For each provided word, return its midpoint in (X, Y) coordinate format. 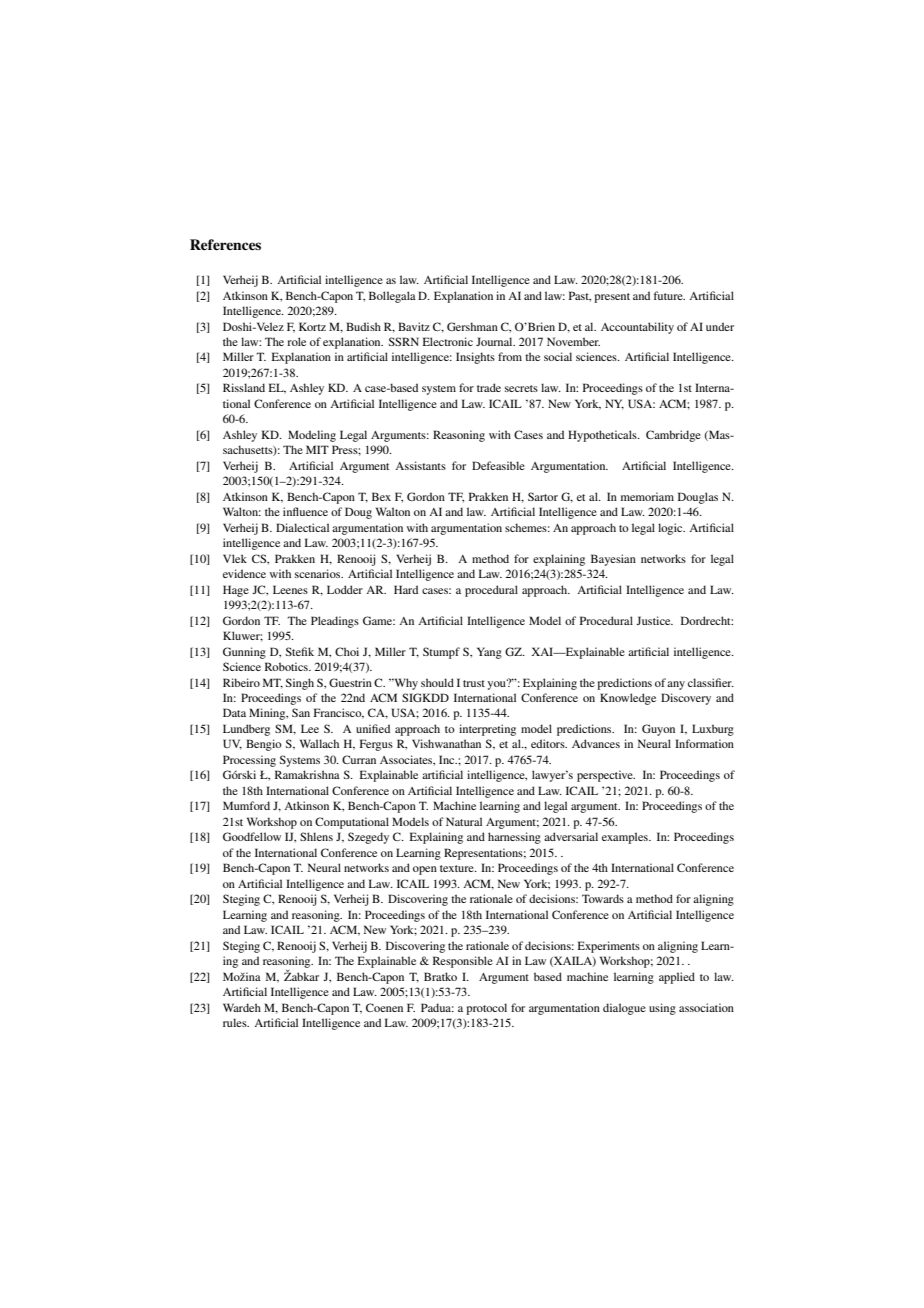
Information (704, 743)
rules (236, 1022)
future (669, 295)
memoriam (647, 496)
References (225, 245)
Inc (448, 759)
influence (305, 511)
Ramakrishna (307, 774)
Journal (495, 341)
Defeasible (498, 465)
